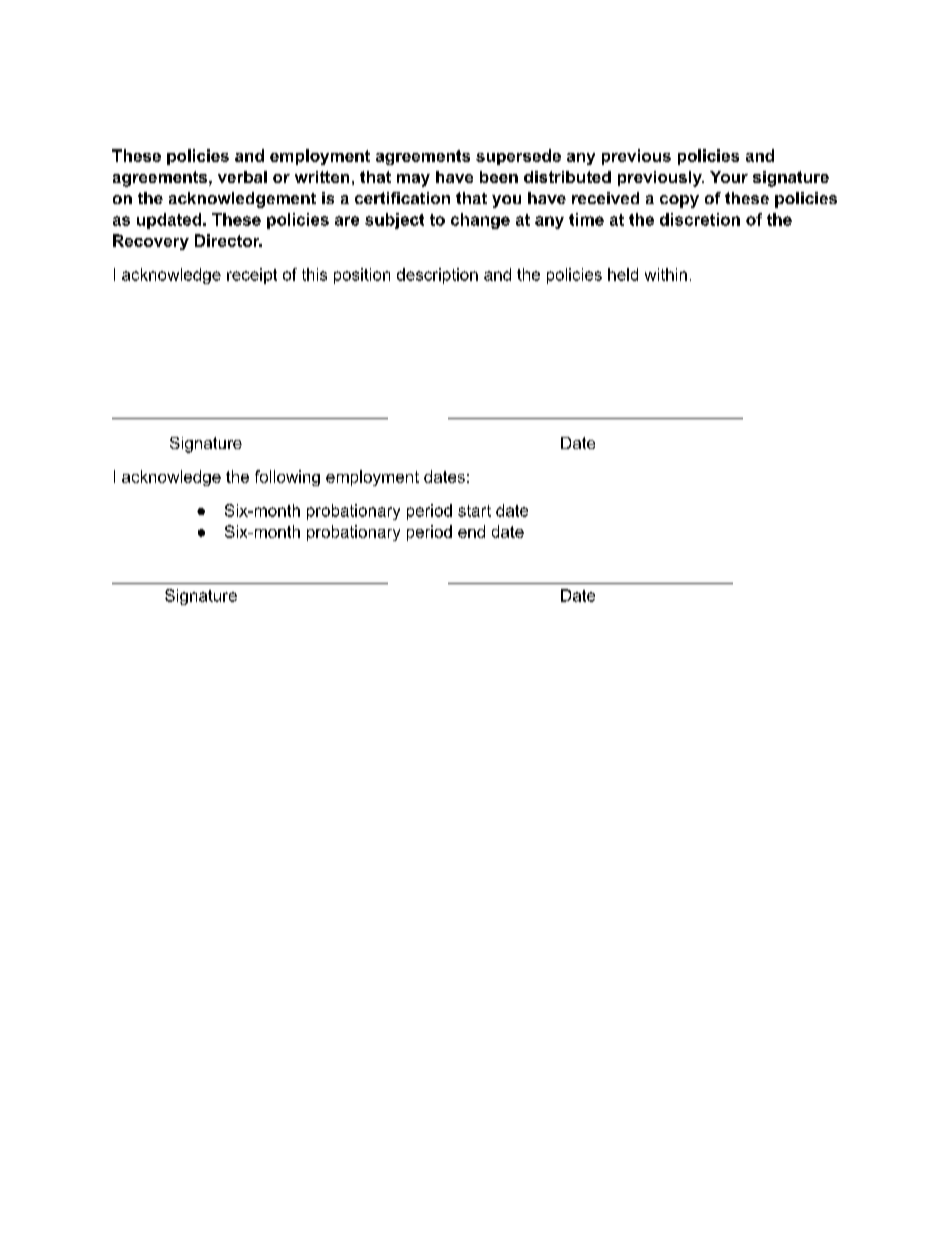 This page has width=952, height=1233. I want to click on receipt, so click(252, 276).
